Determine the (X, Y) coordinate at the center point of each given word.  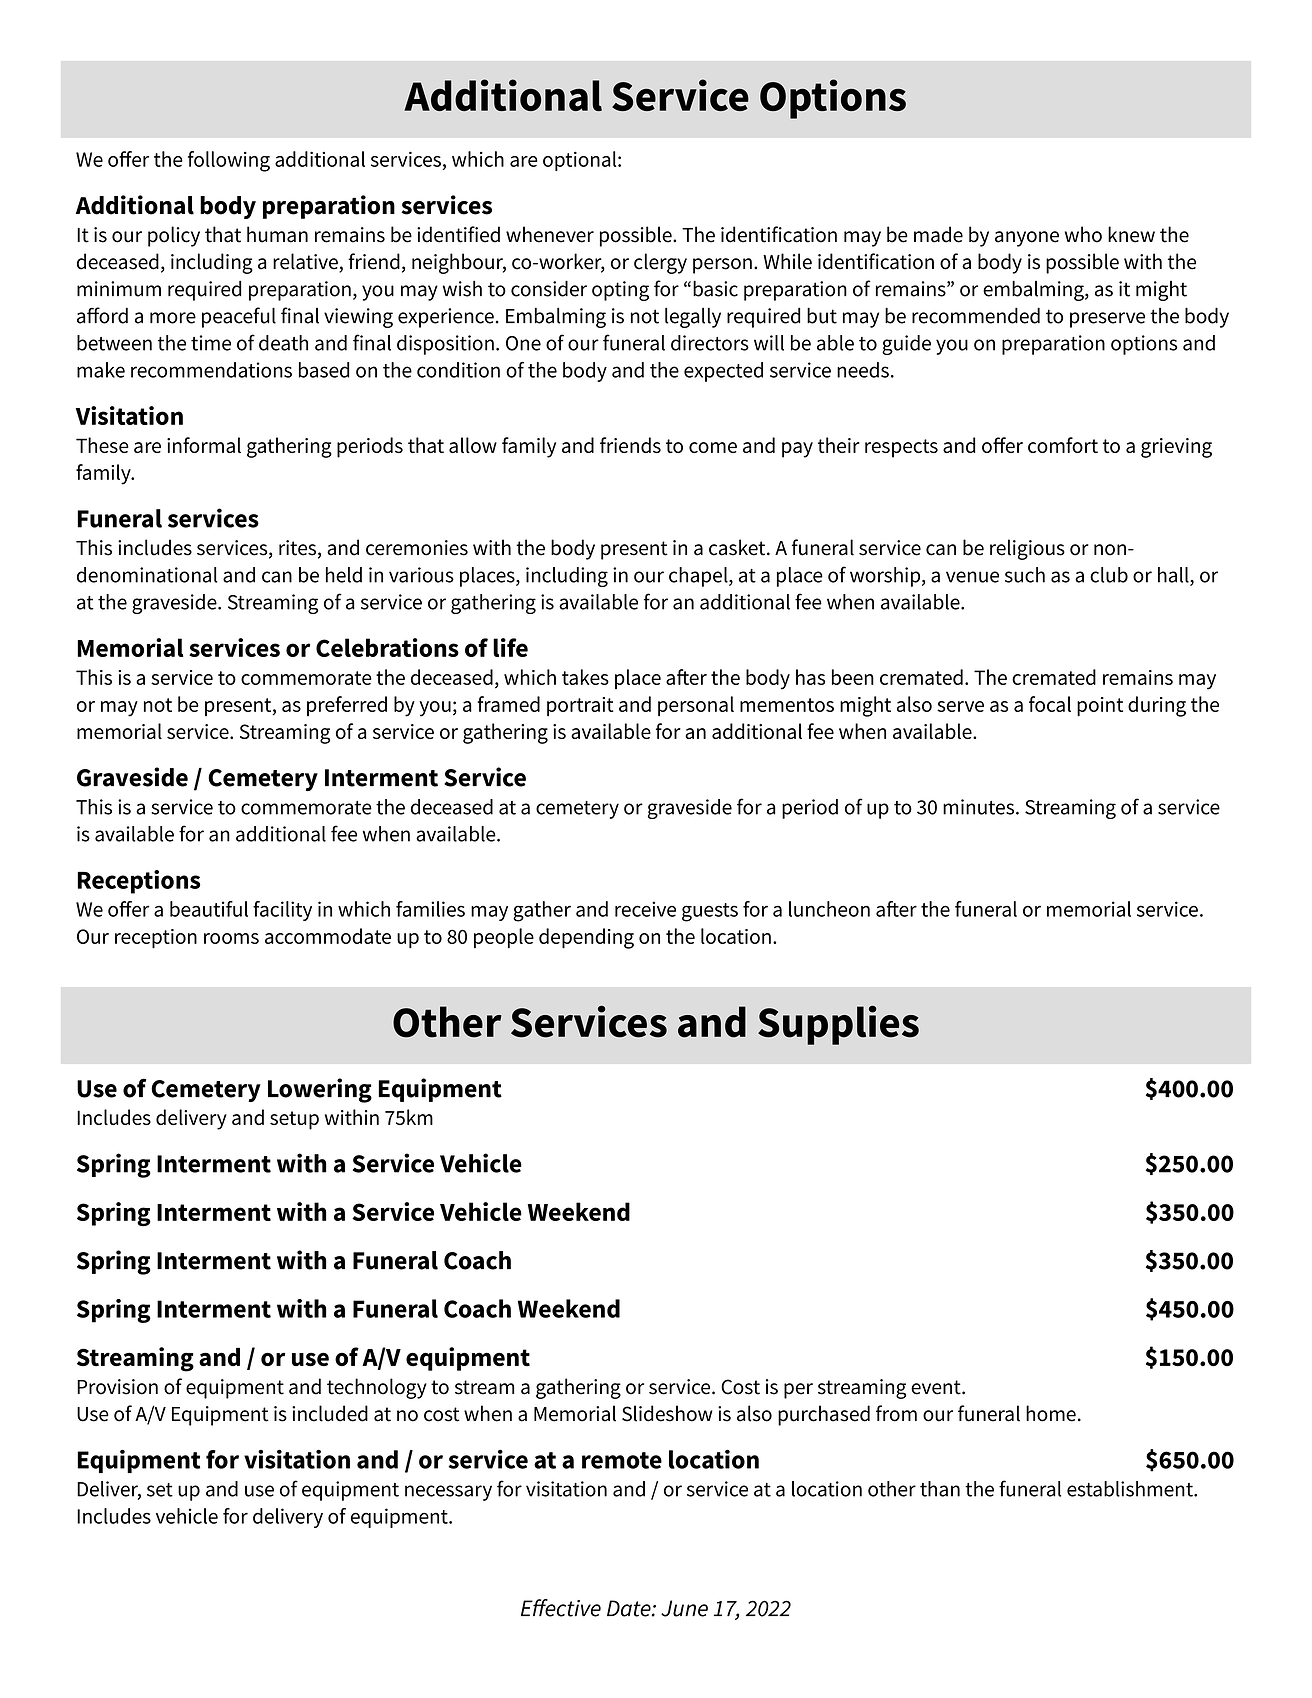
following (229, 161)
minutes (978, 807)
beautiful (209, 909)
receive (645, 909)
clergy (660, 263)
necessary (448, 1493)
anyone (1027, 239)
